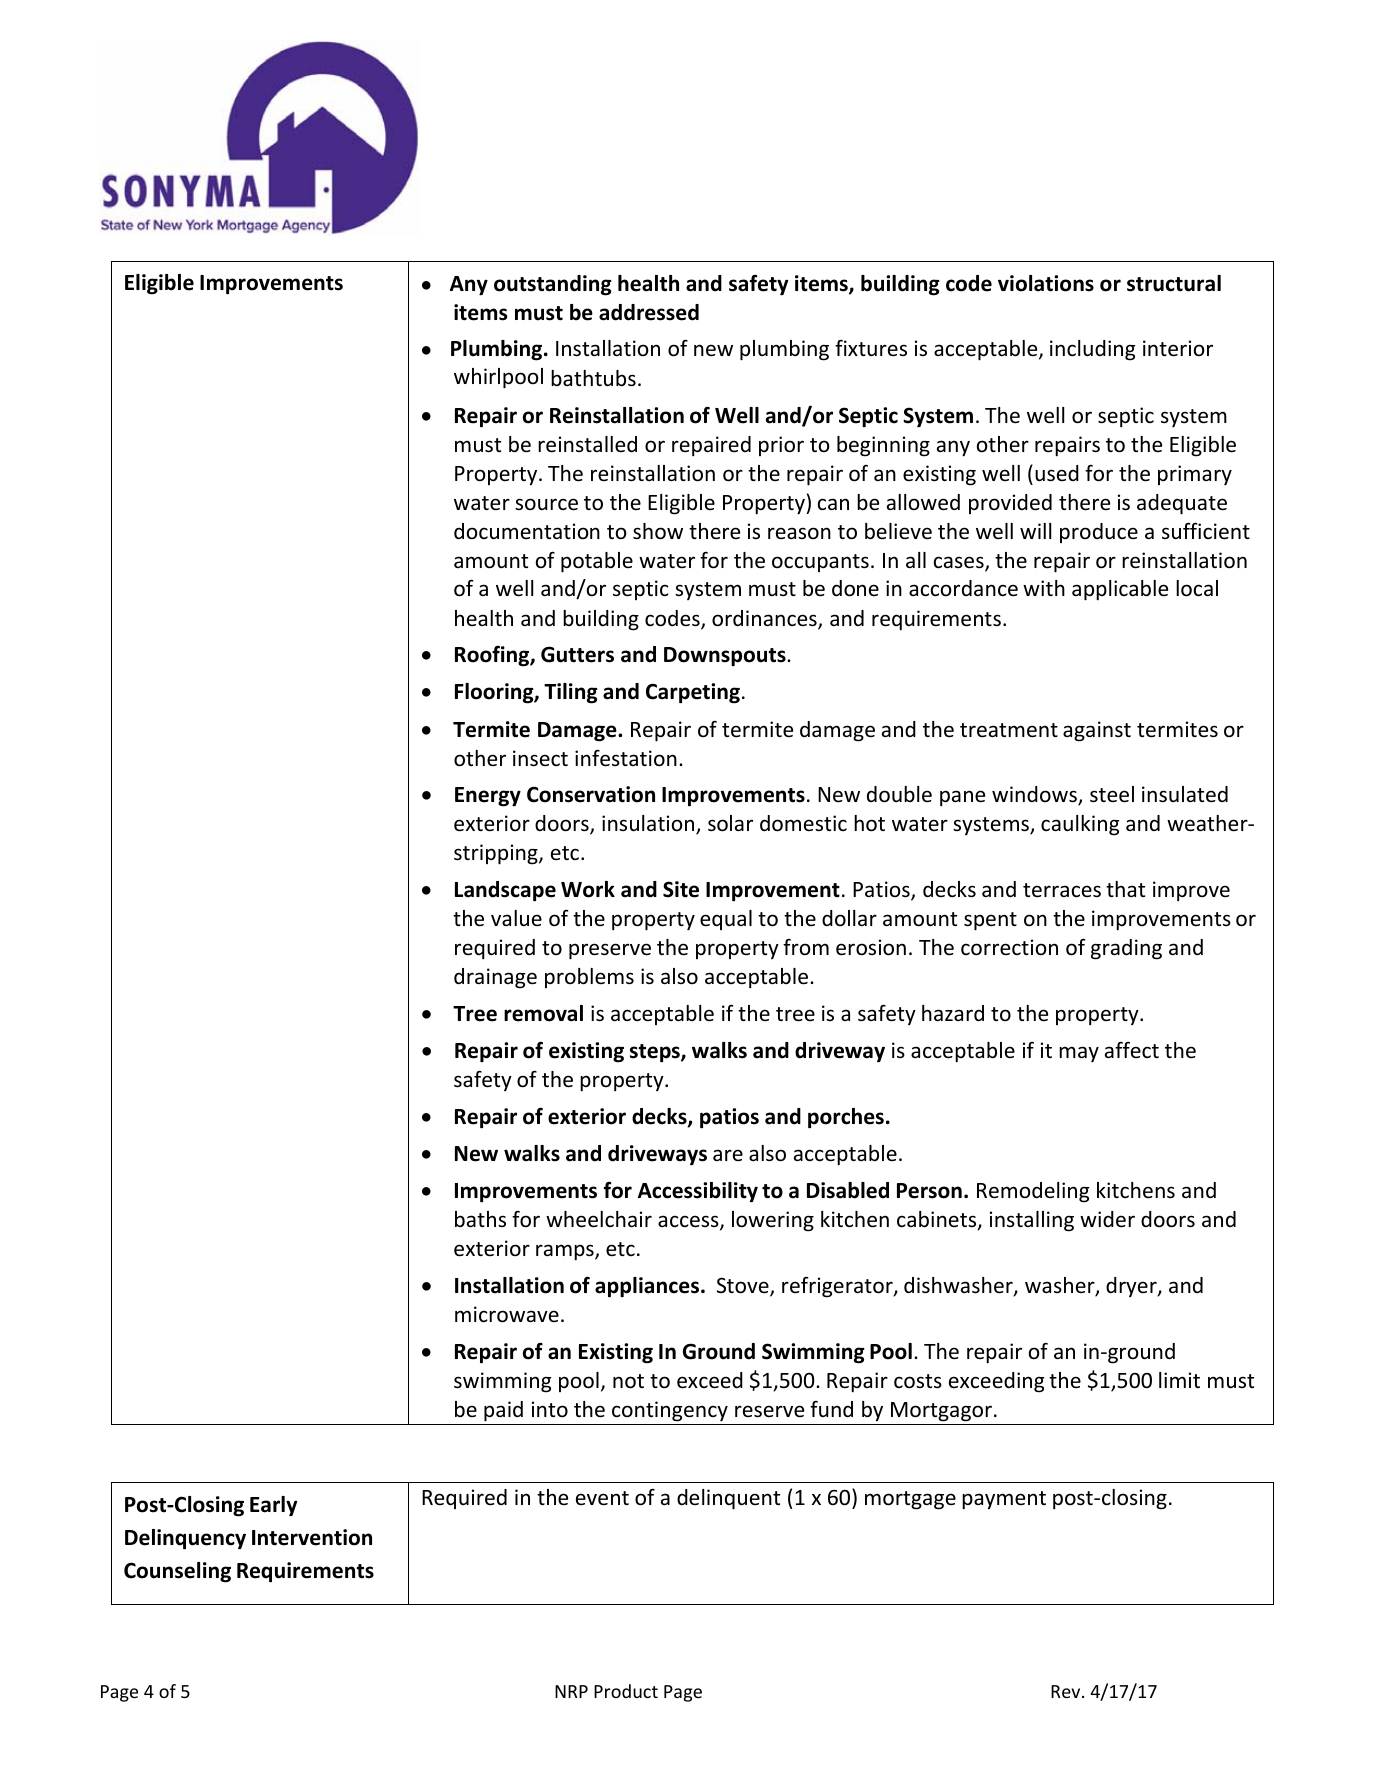 The image size is (1384, 1791). I want to click on Intervention, so click(312, 1537).
